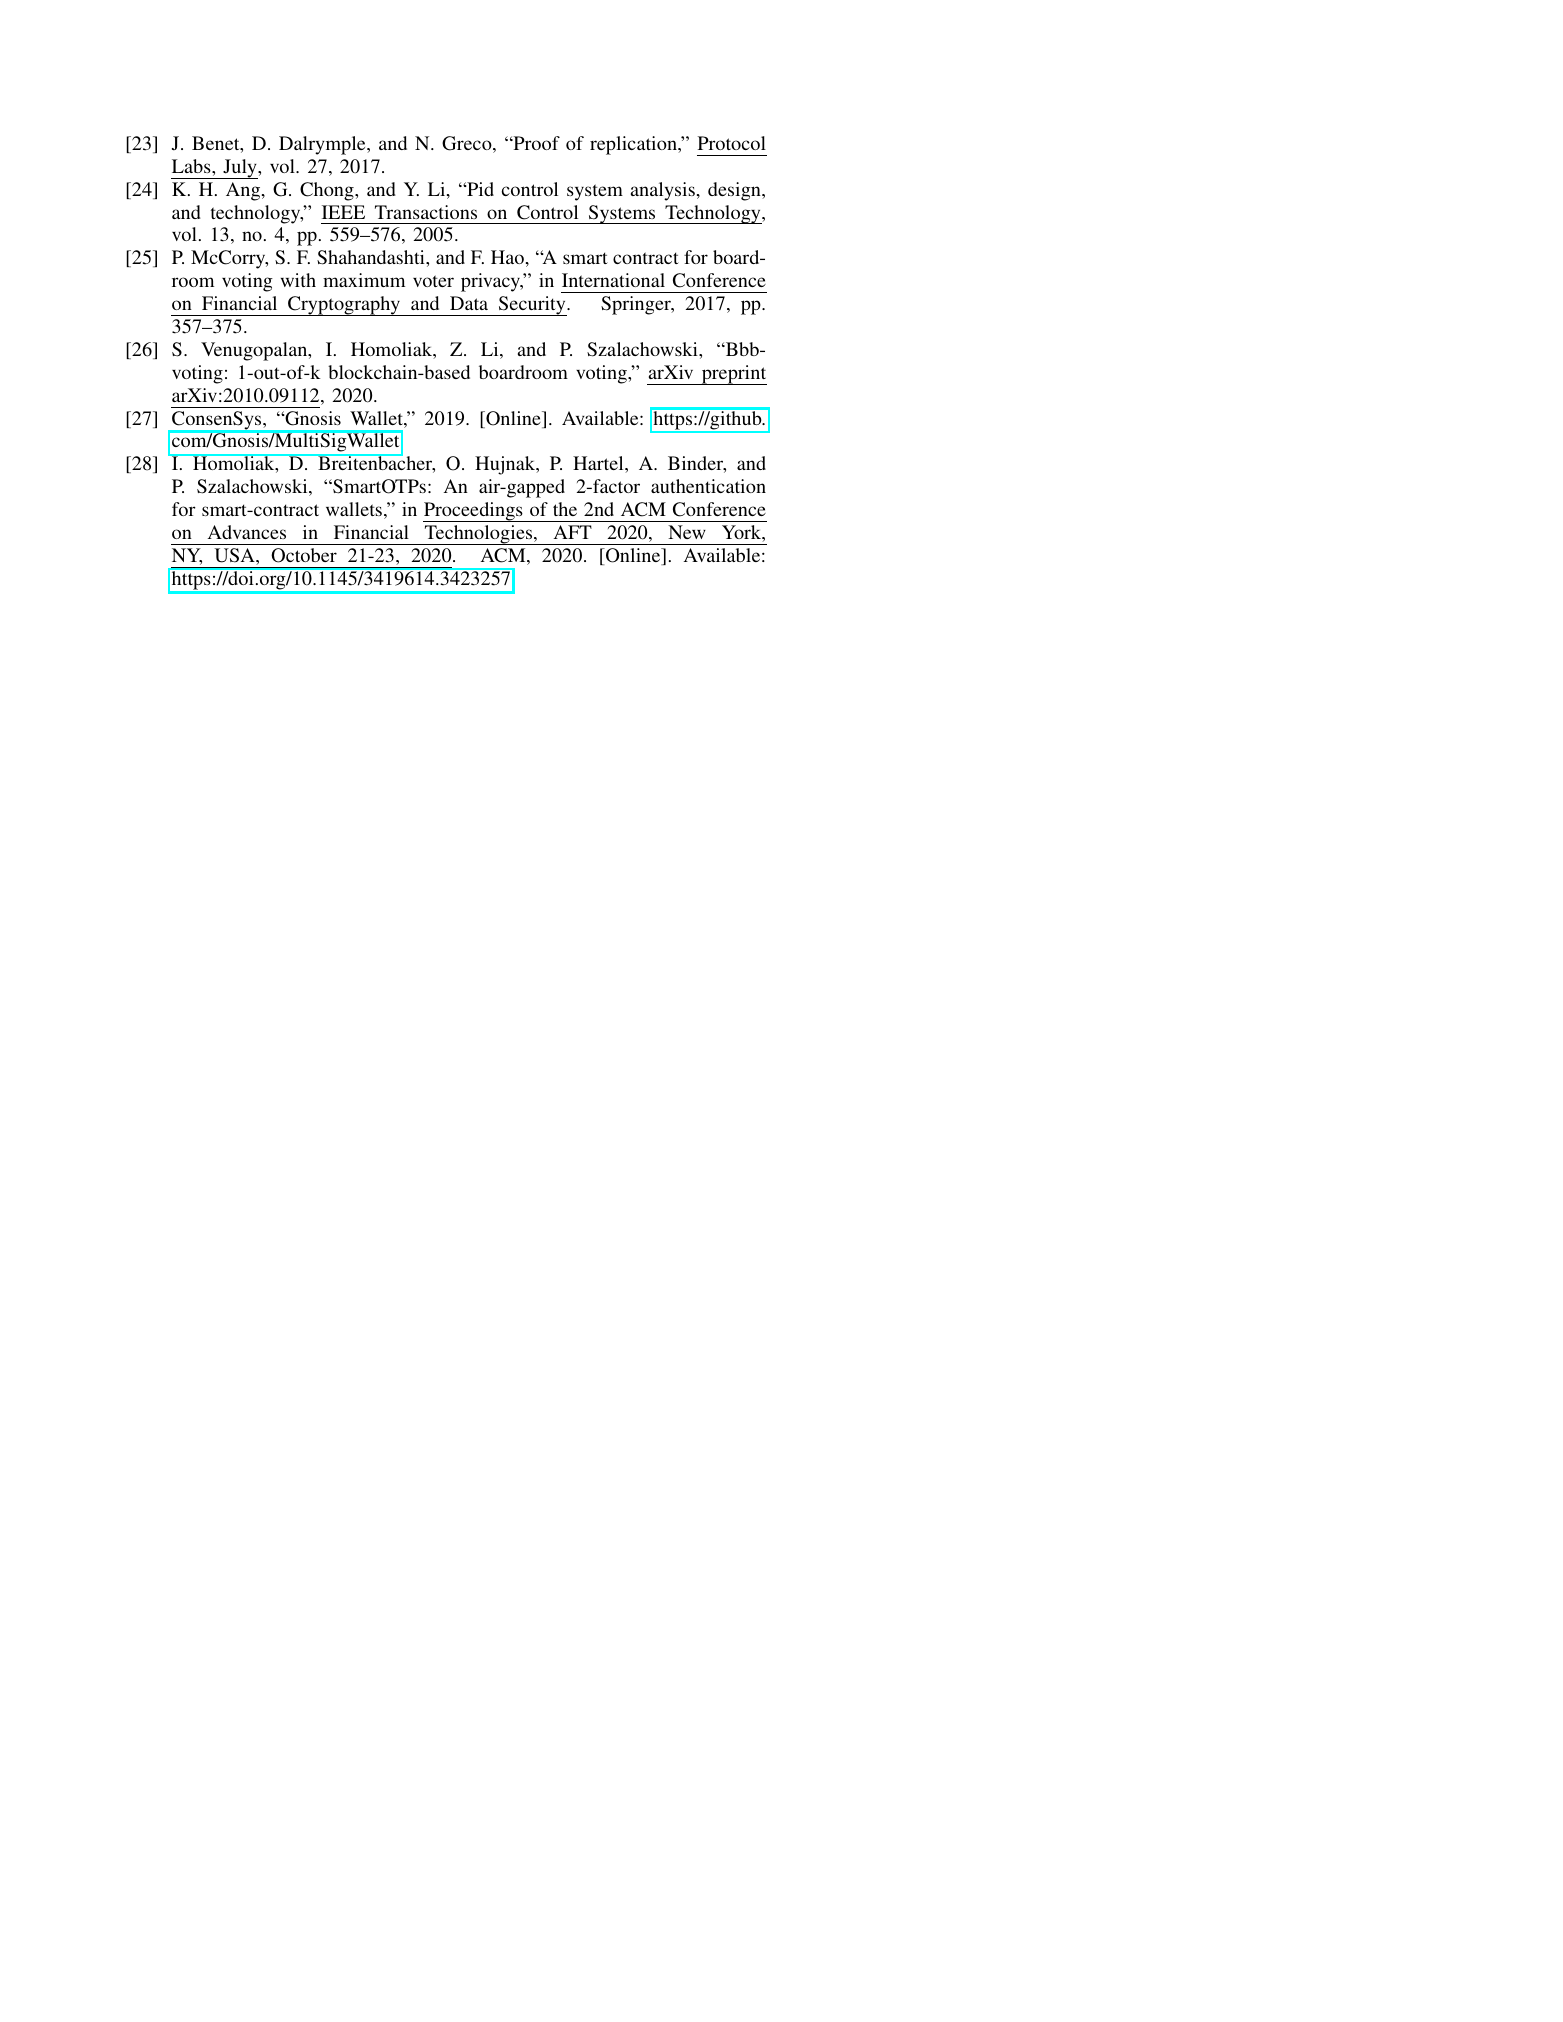 The height and width of the page is (2022, 1563). I want to click on replication, so click(634, 145).
